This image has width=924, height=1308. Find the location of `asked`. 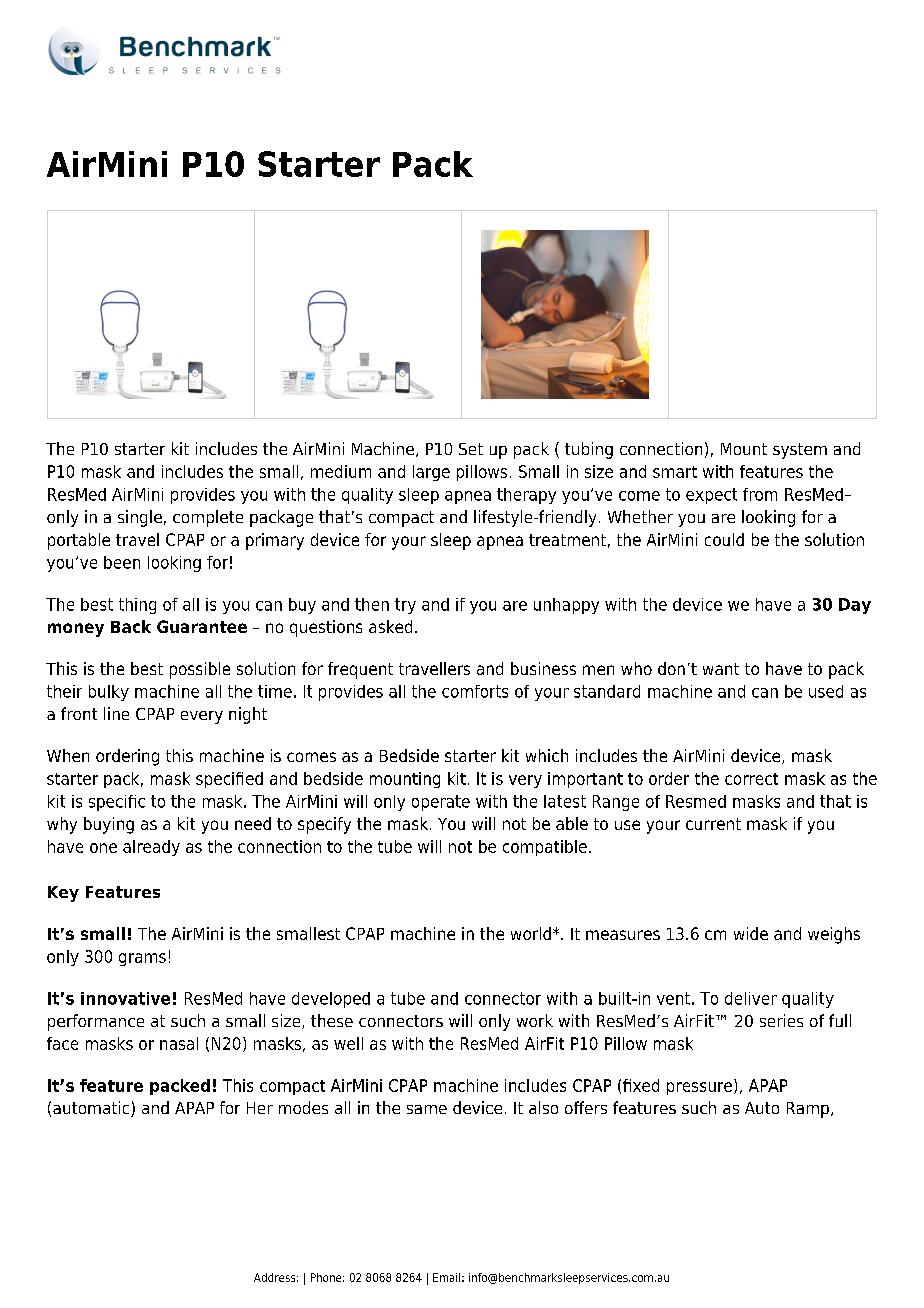

asked is located at coordinates (390, 626).
